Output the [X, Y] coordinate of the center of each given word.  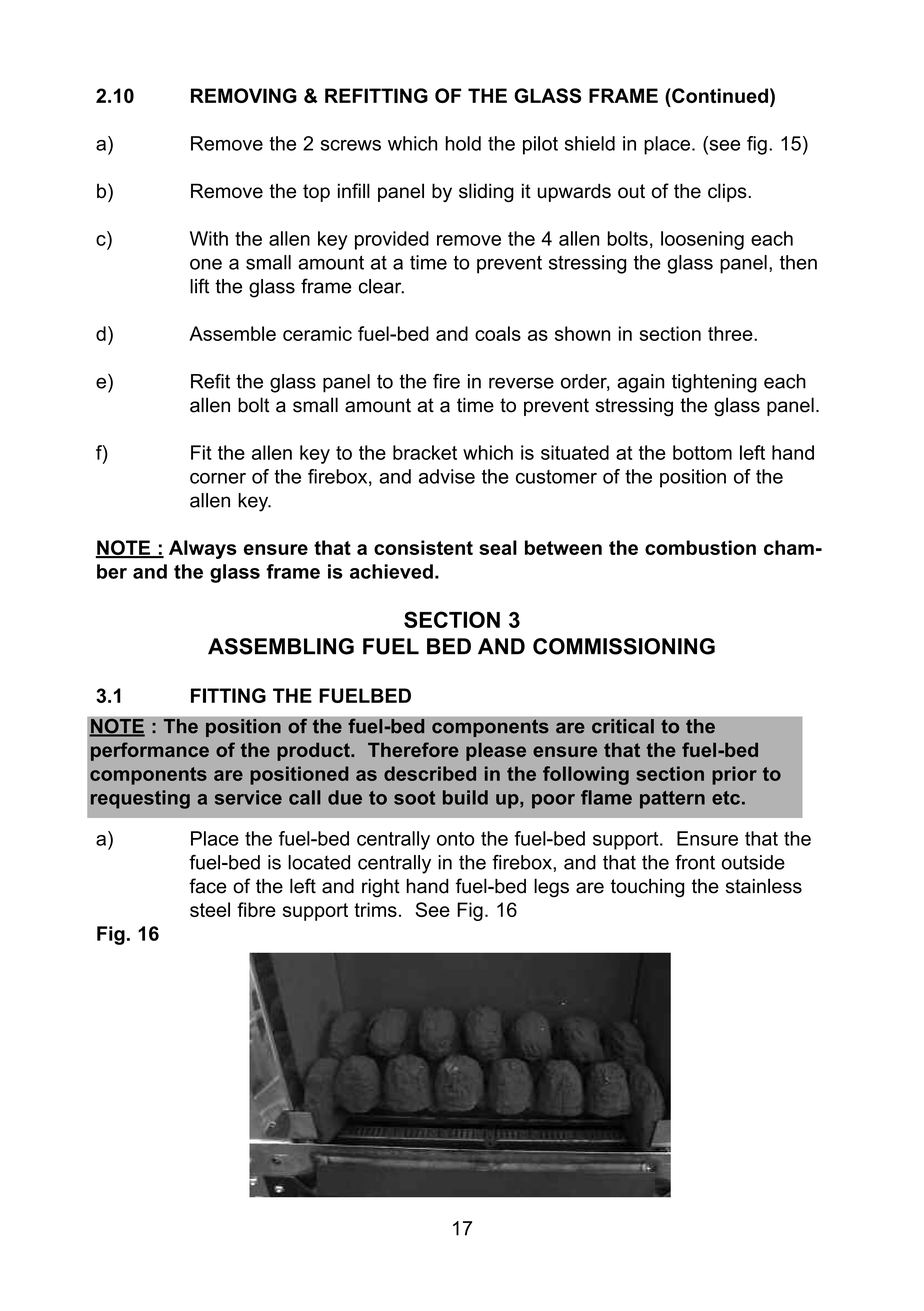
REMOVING [244, 95]
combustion [700, 547]
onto [455, 839]
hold [463, 143]
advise [447, 476]
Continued [719, 95]
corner [218, 478]
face [208, 886]
